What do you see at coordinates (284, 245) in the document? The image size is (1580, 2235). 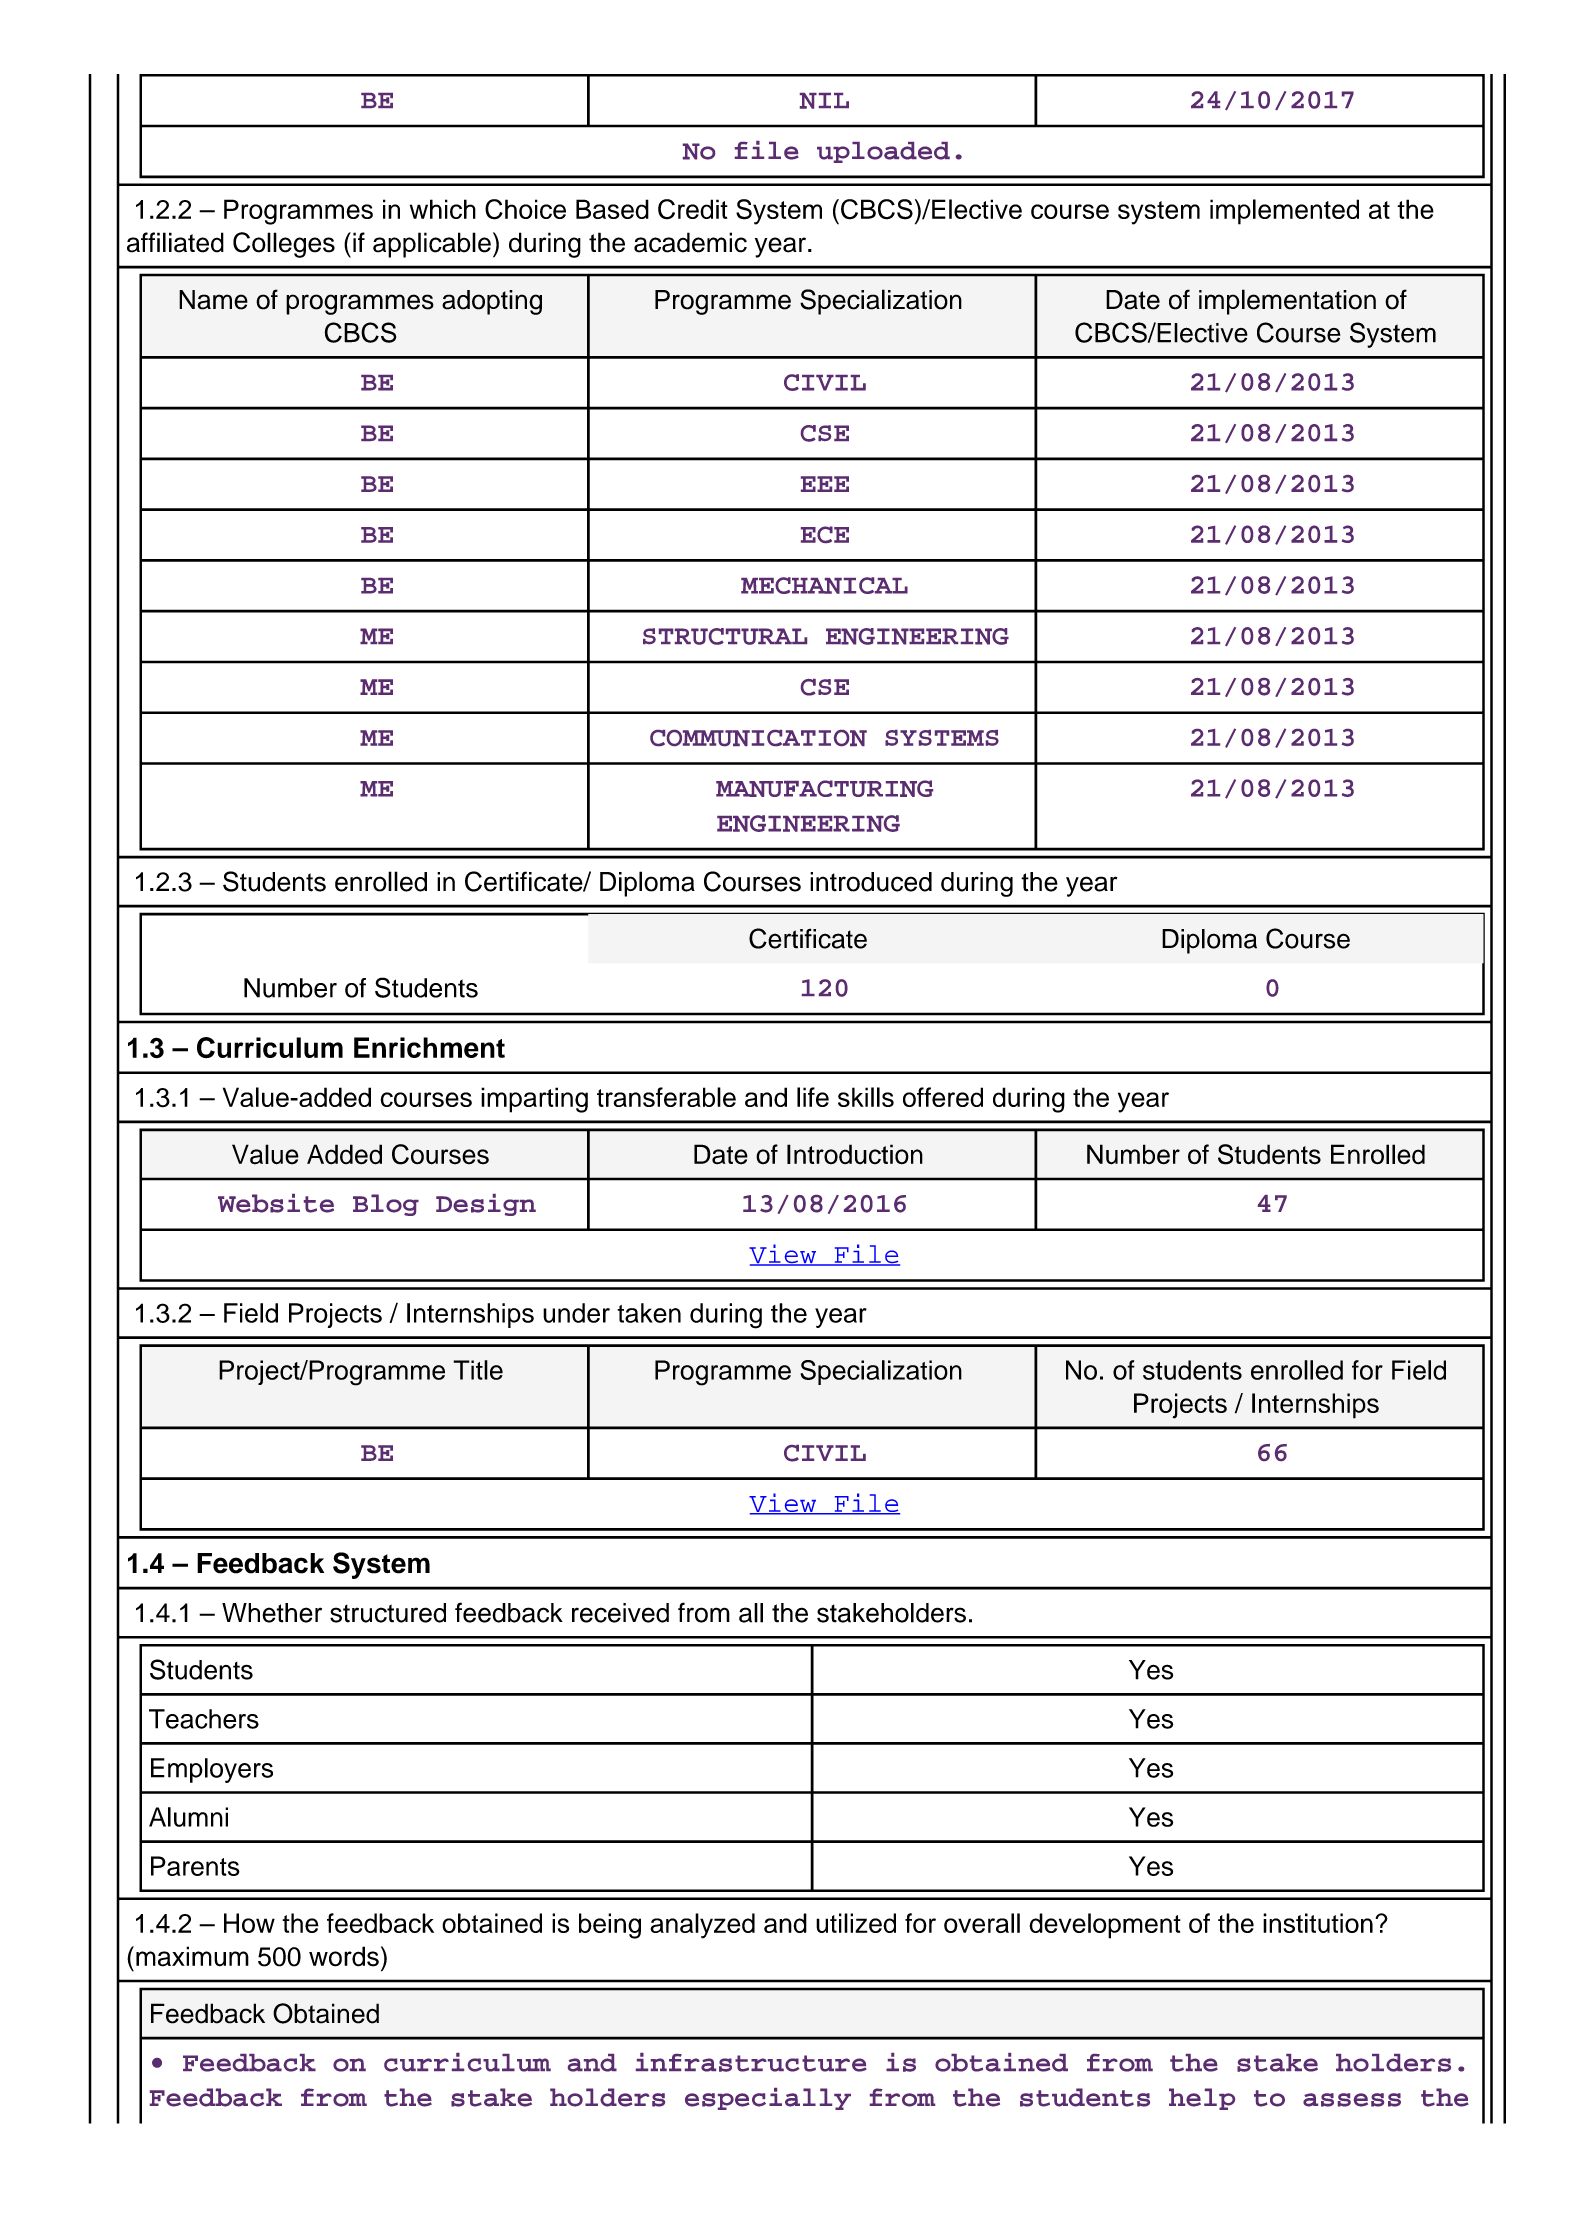 I see `Colleges` at bounding box center [284, 245].
